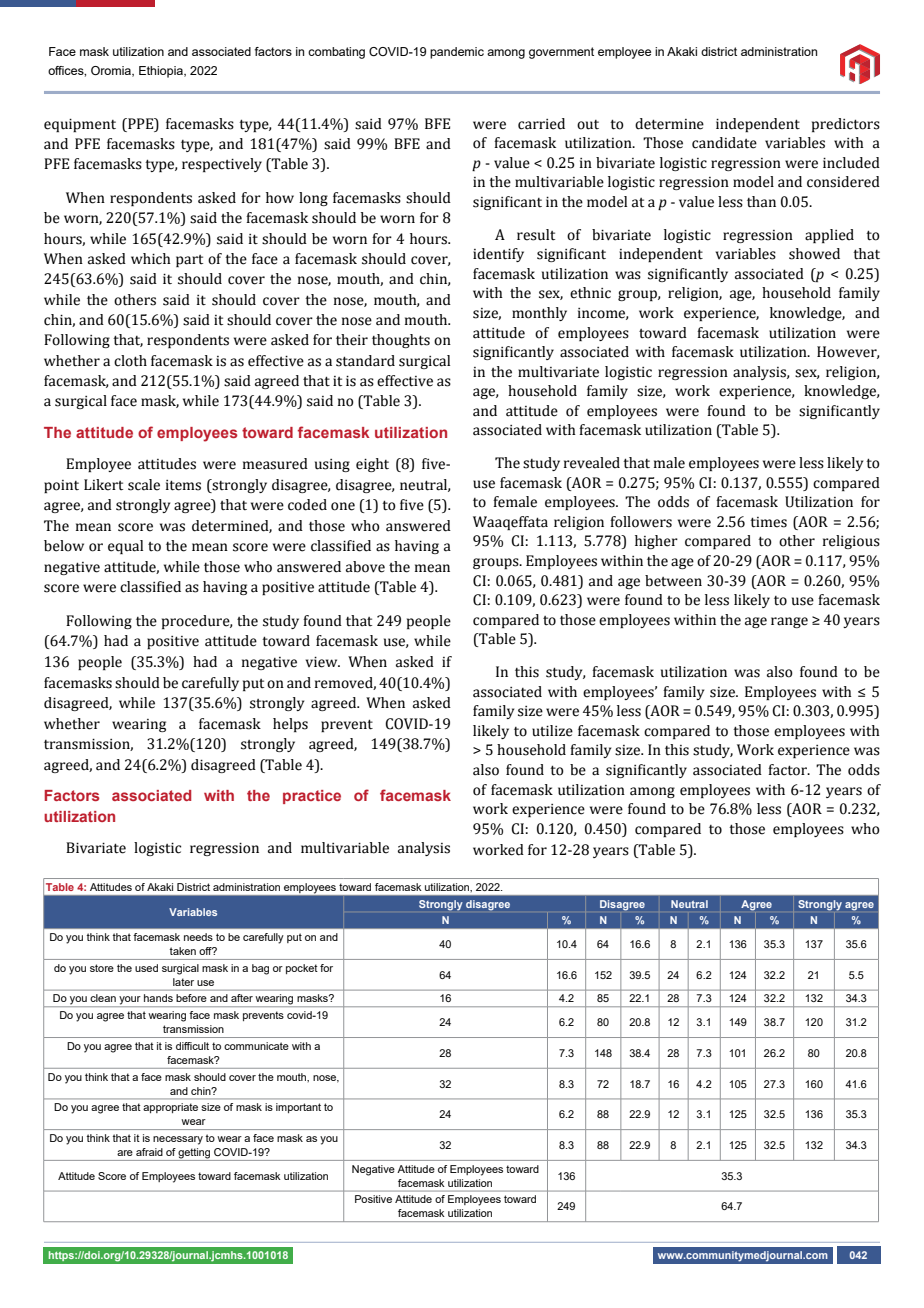 The height and width of the page is (1308, 924). What do you see at coordinates (814, 254) in the page?
I see `showed` at bounding box center [814, 254].
